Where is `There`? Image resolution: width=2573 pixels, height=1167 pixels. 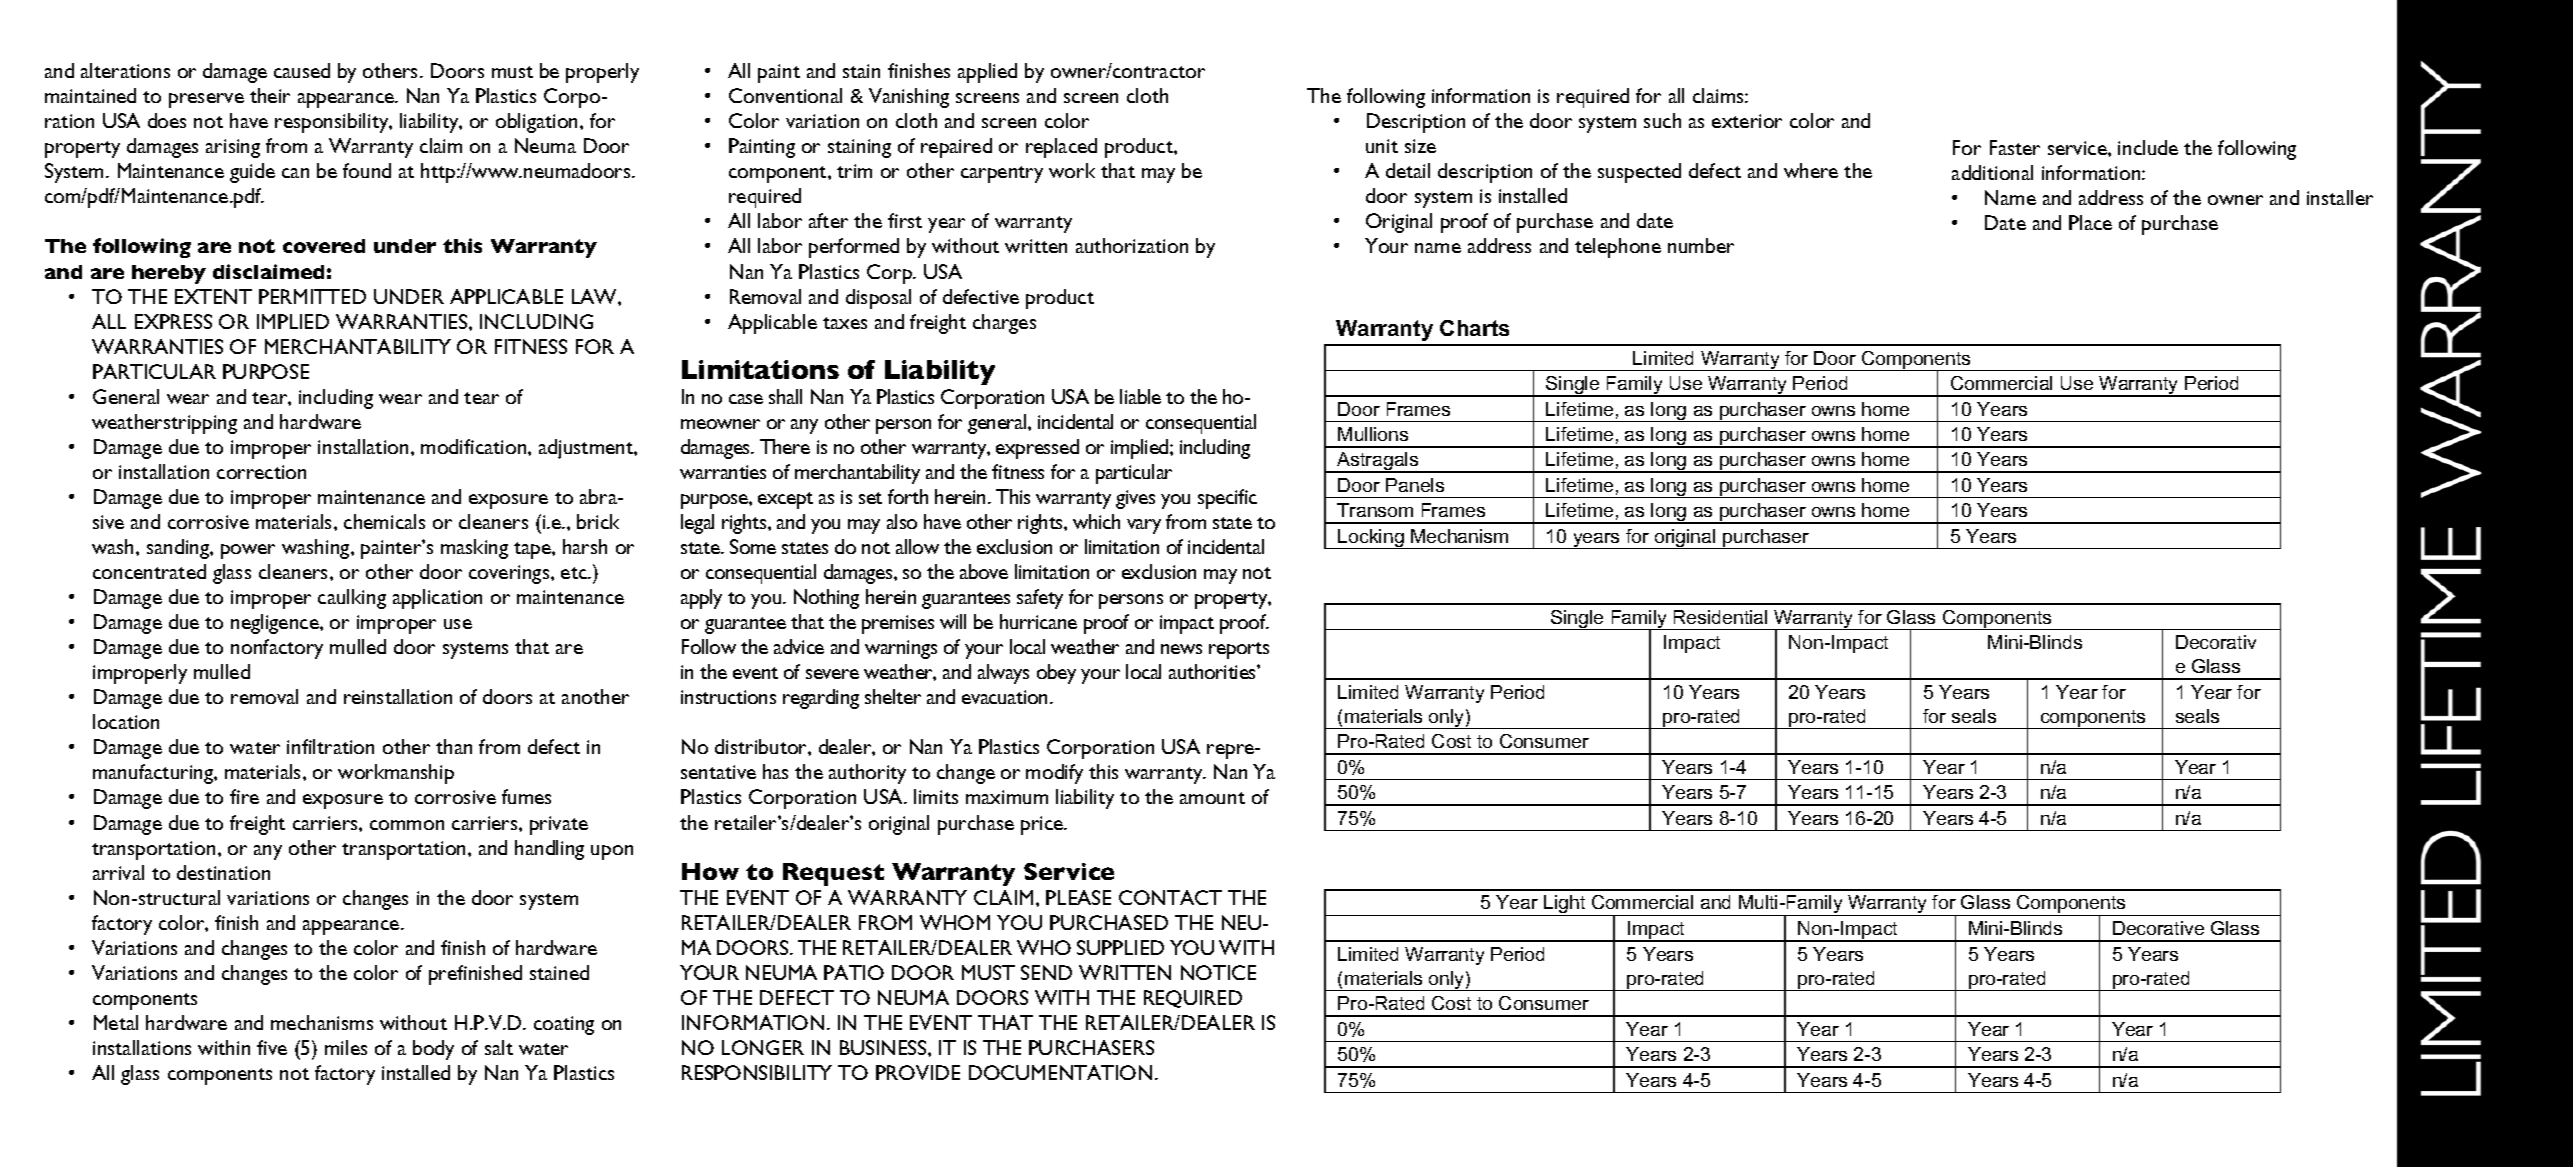 There is located at coordinates (785, 446).
